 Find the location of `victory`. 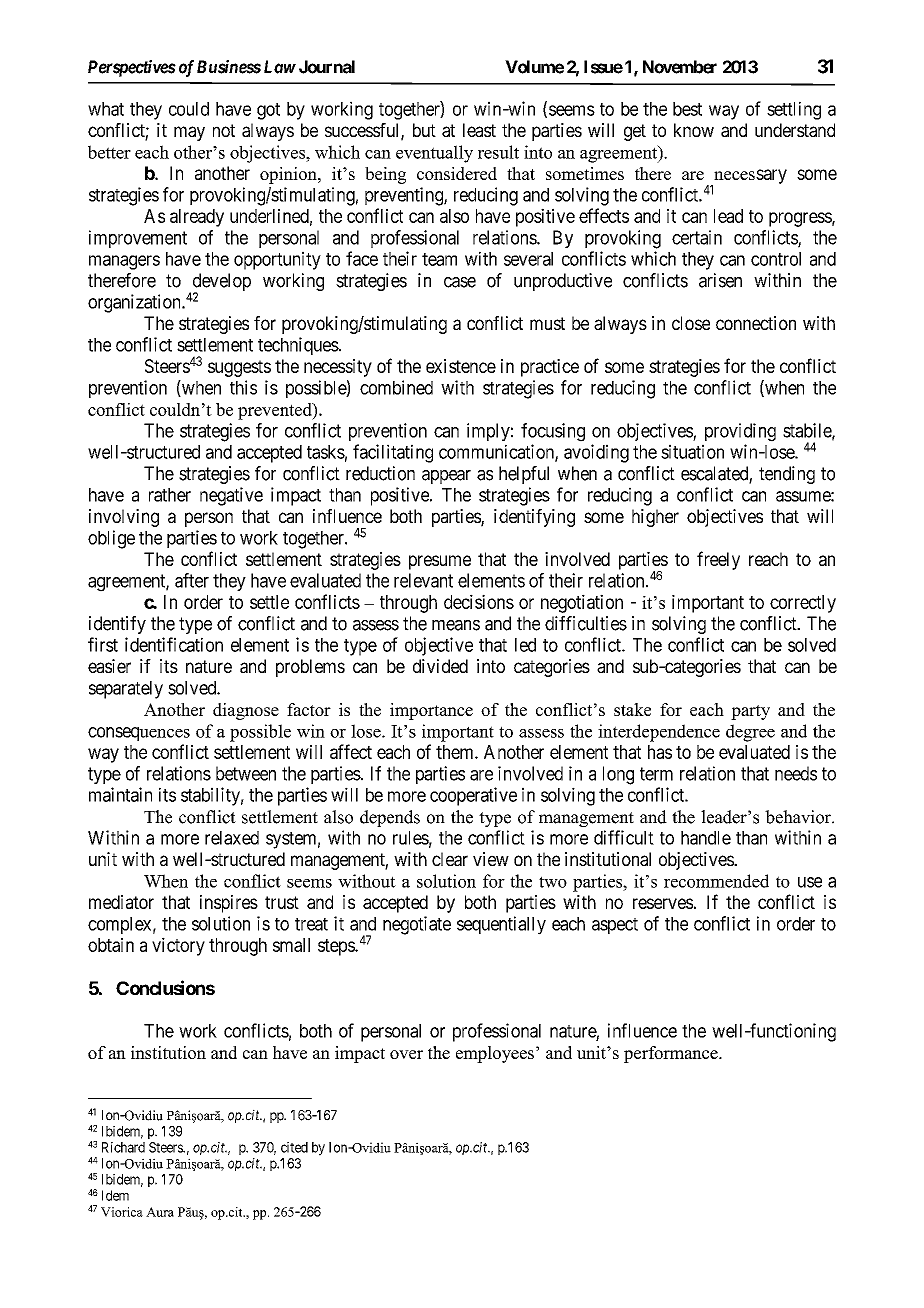

victory is located at coordinates (178, 946).
